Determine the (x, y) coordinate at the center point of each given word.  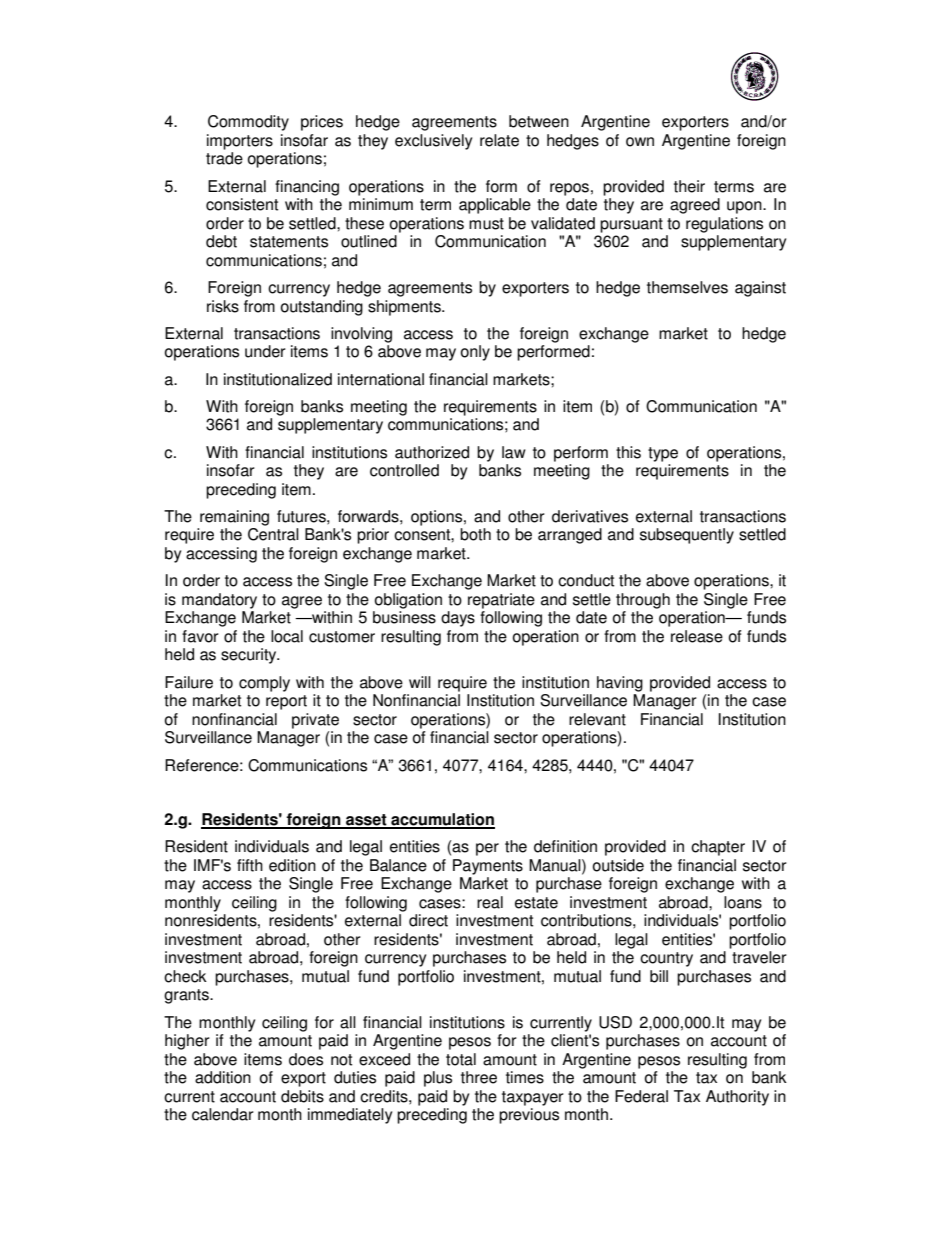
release (697, 636)
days (458, 619)
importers (240, 142)
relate (499, 140)
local (287, 636)
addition (223, 1077)
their (689, 186)
